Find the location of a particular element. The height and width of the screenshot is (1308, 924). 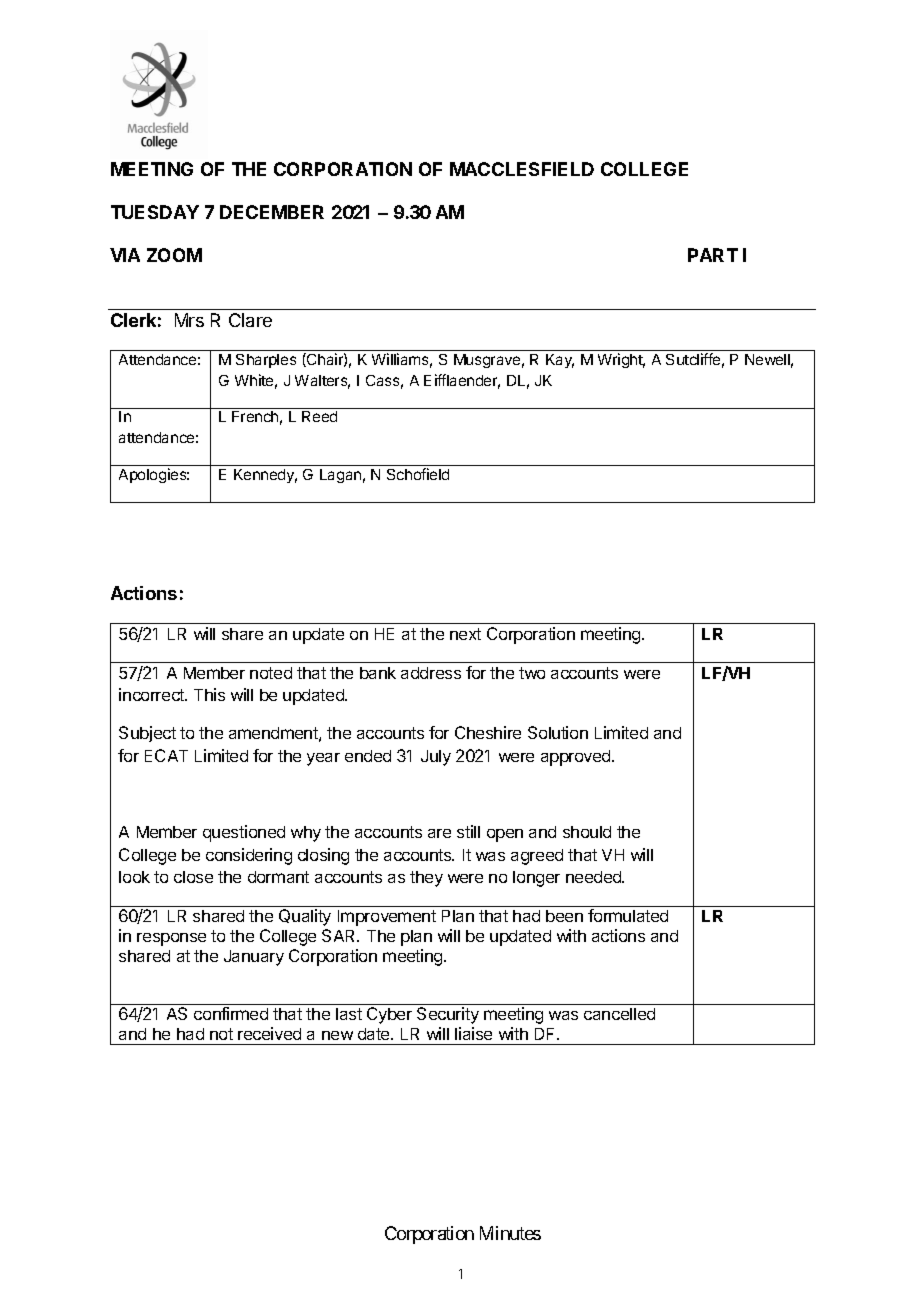

approved is located at coordinates (577, 758).
